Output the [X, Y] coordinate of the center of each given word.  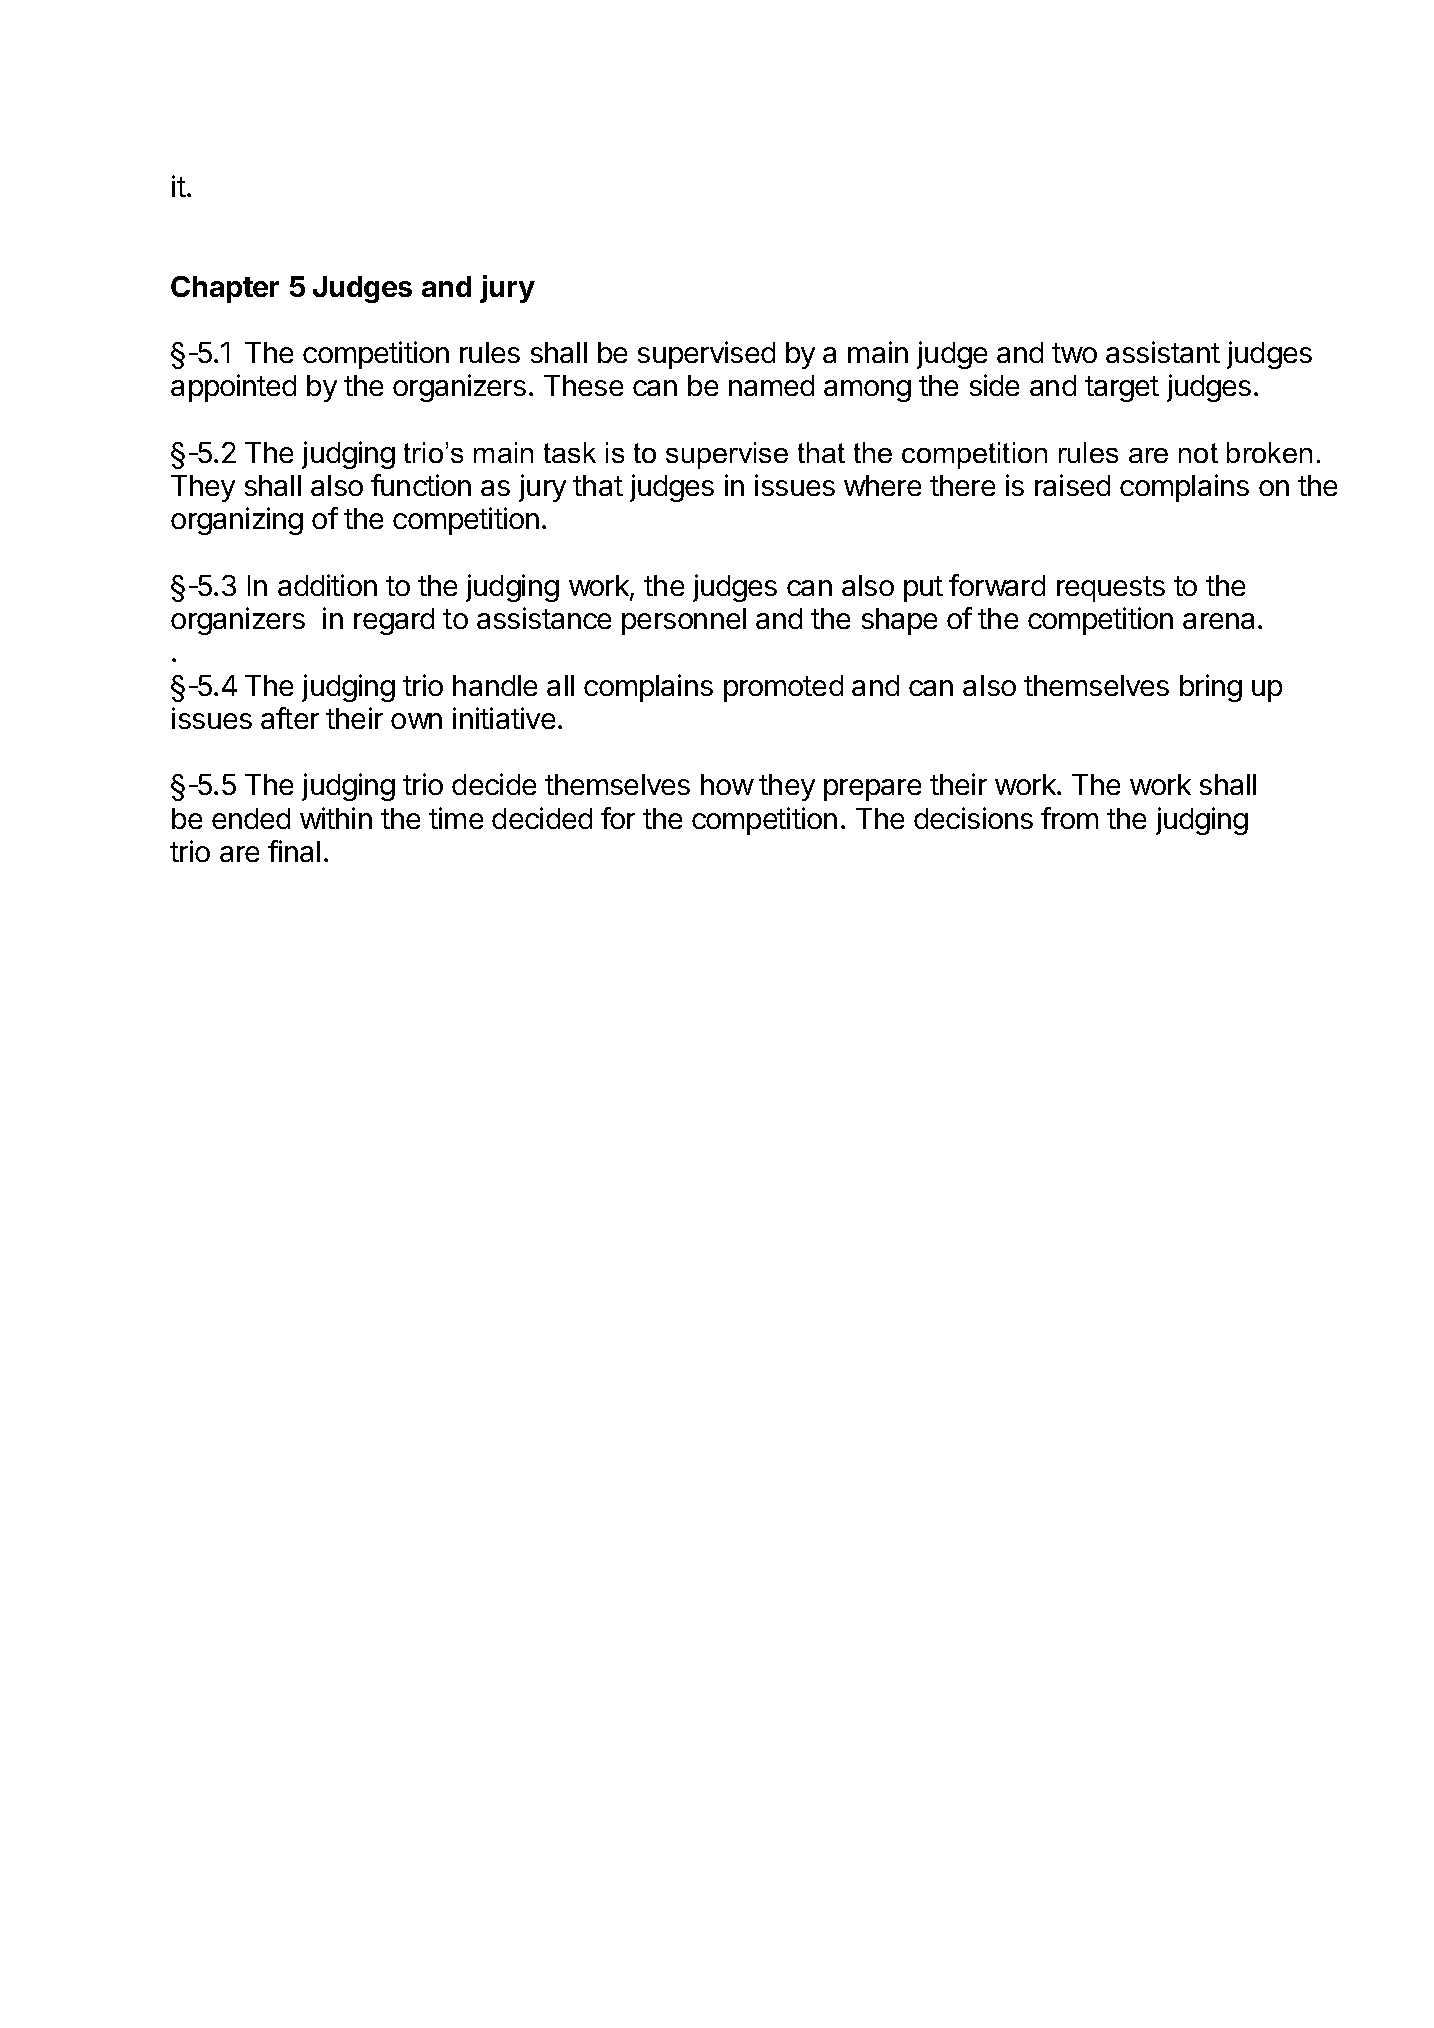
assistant [1163, 352]
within [336, 818]
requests [1111, 589]
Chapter [225, 289]
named [771, 385]
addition [327, 585]
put [923, 589]
